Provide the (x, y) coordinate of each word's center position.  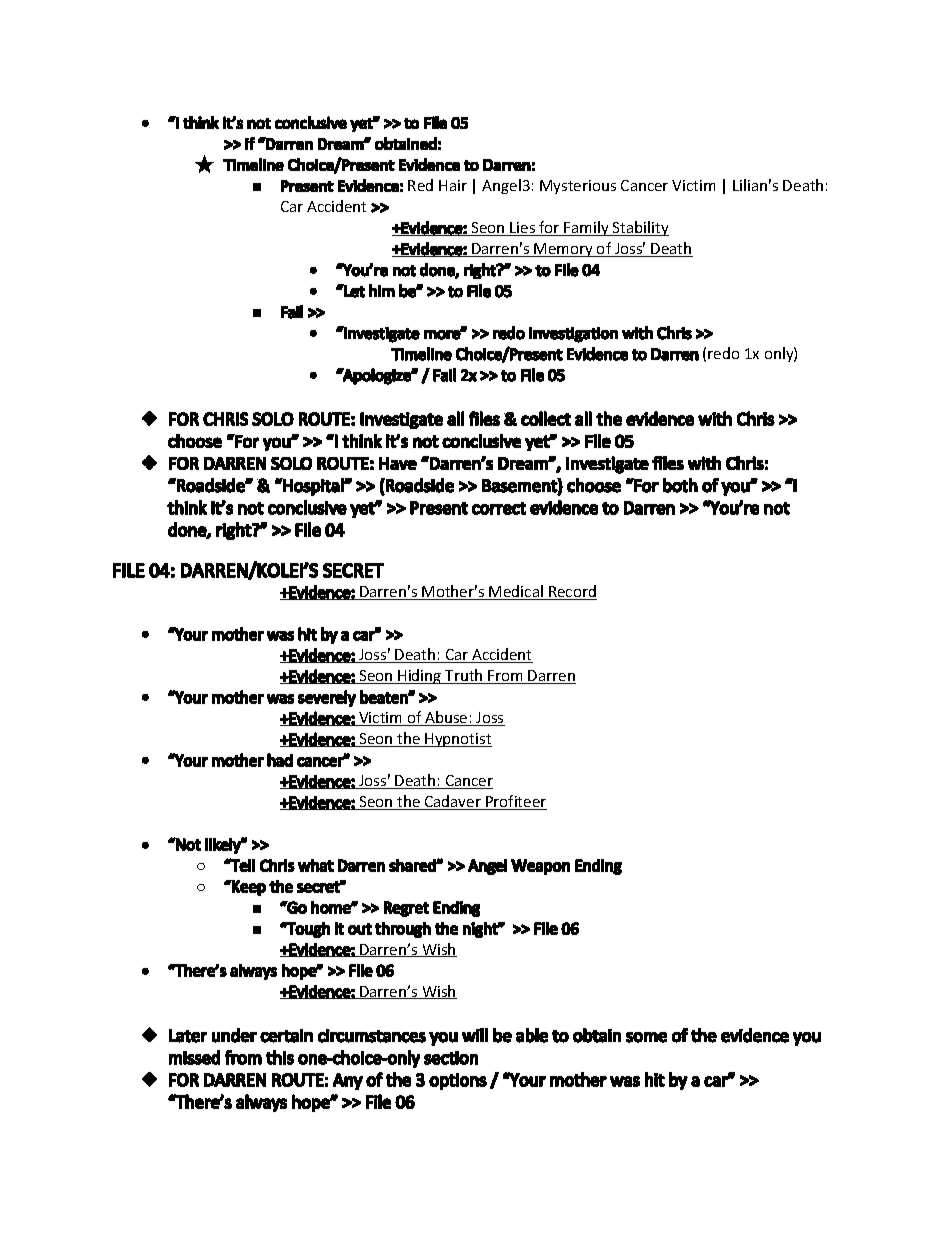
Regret (406, 909)
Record (572, 592)
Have (398, 463)
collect (546, 418)
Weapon (540, 867)
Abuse (446, 718)
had (280, 760)
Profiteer (515, 802)
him (382, 290)
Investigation (573, 335)
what (316, 865)
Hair (453, 185)
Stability (640, 228)
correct (499, 508)
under (234, 1035)
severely (327, 698)
